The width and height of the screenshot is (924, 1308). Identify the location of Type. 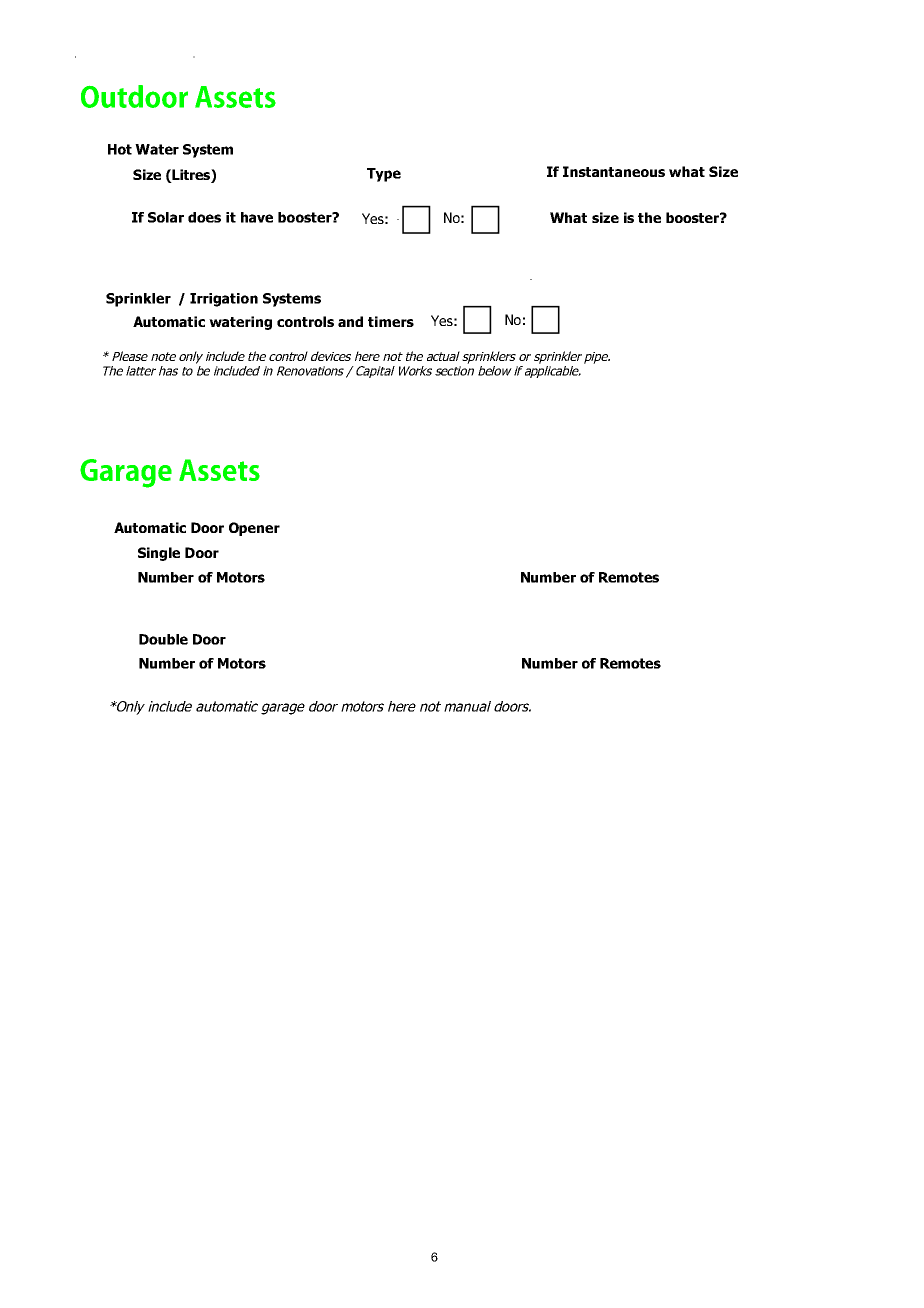
(384, 175).
